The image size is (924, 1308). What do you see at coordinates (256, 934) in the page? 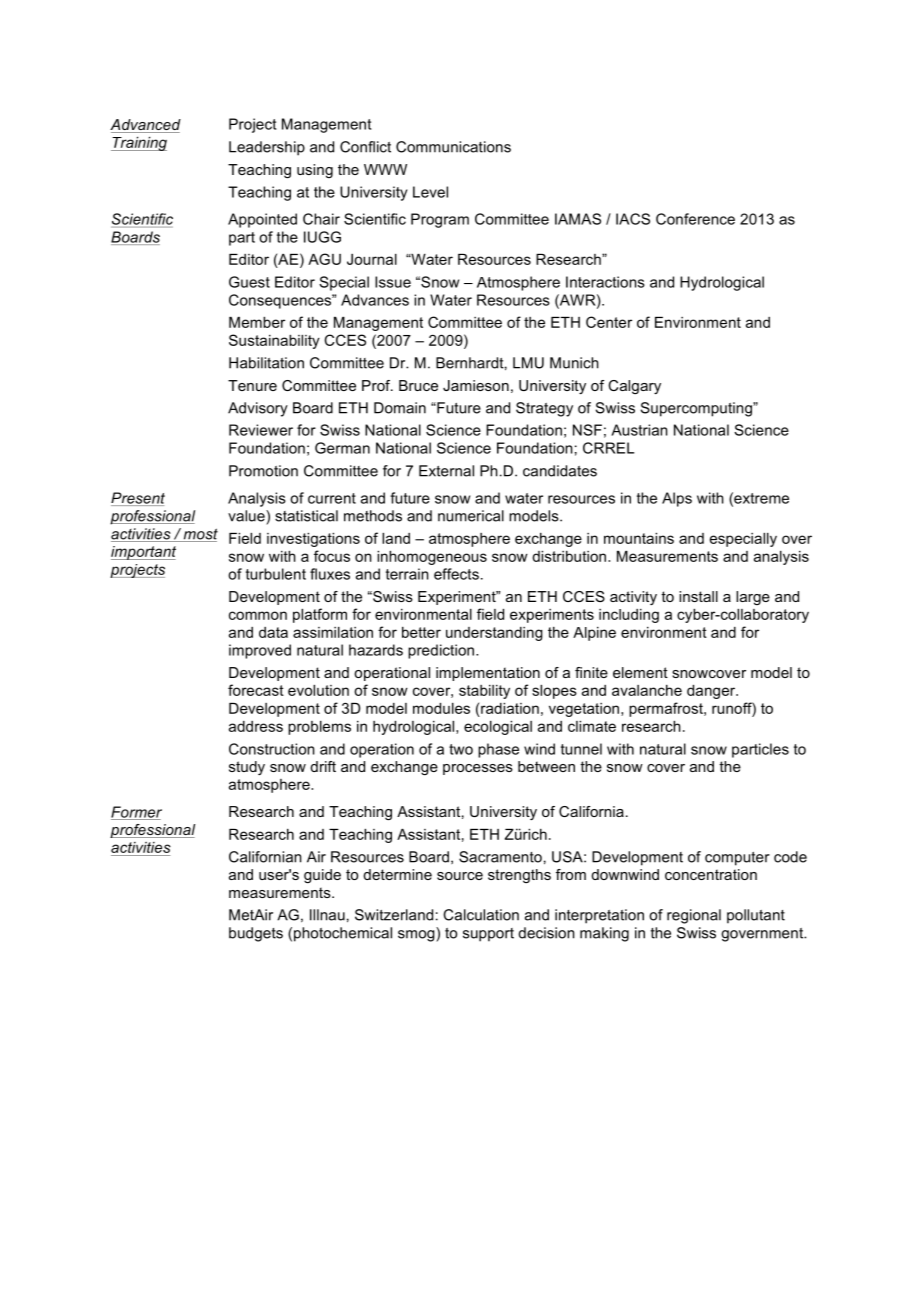
I see `budgets` at bounding box center [256, 934].
